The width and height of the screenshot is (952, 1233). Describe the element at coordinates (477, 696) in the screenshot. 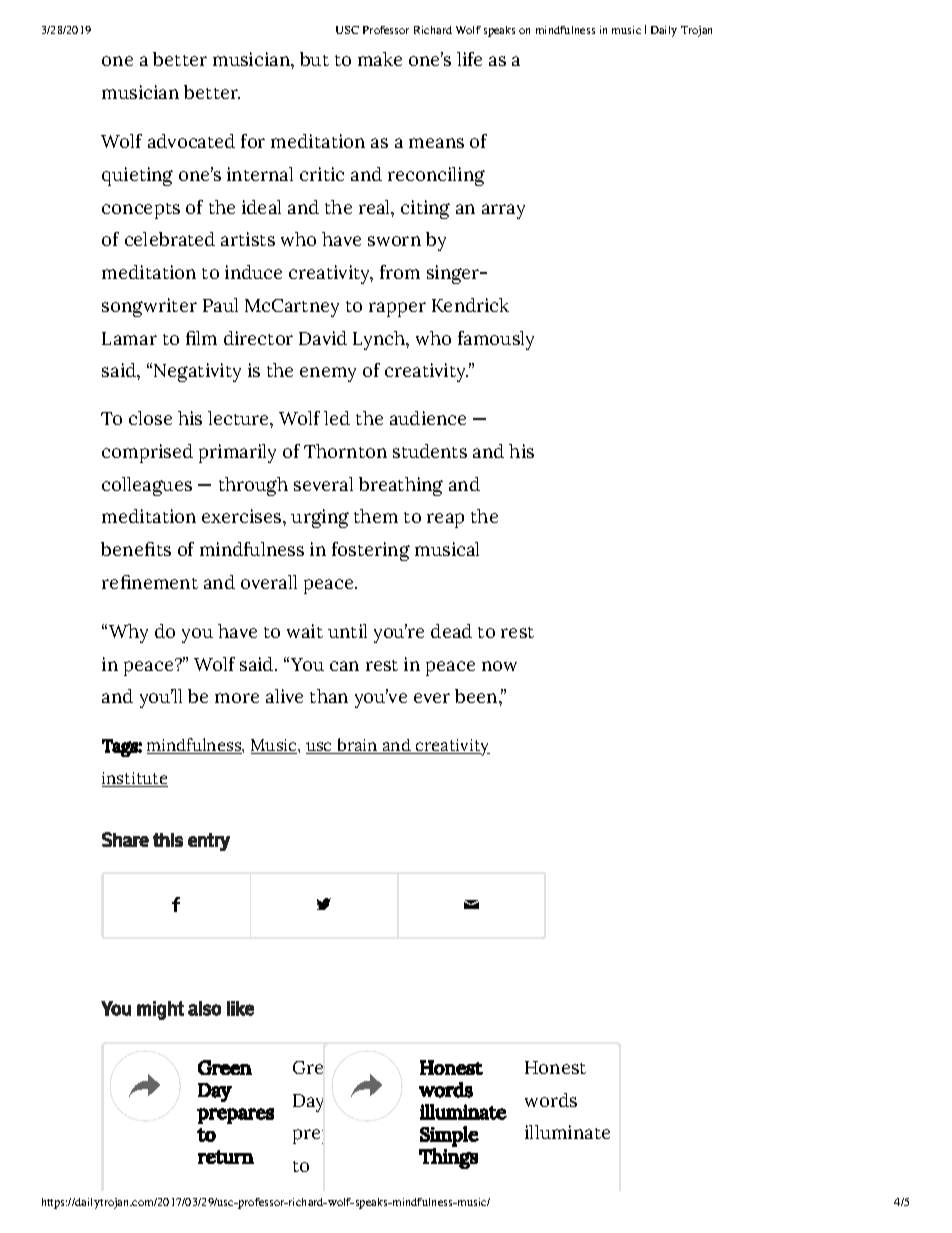

I see `been` at that location.
